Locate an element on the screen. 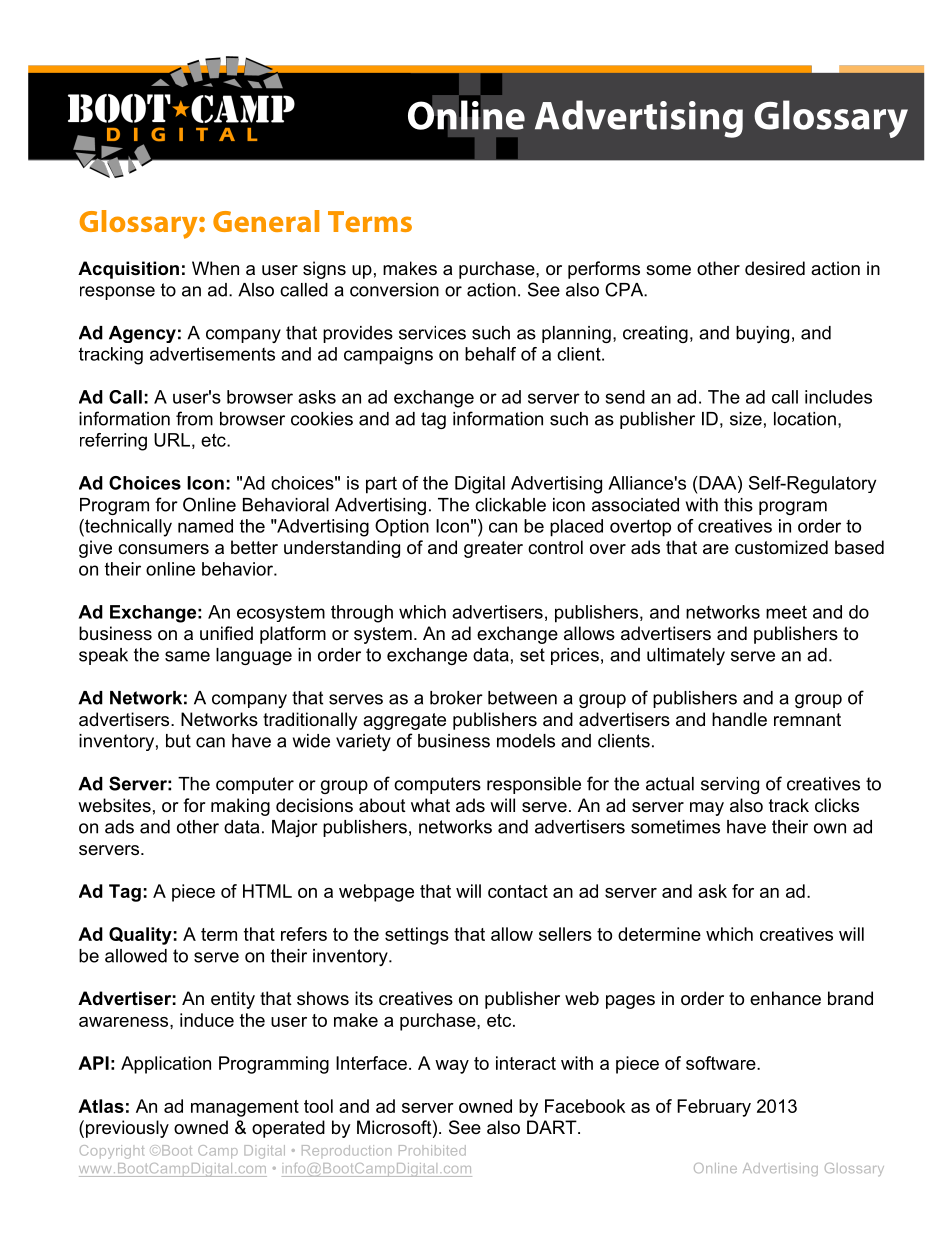 Image resolution: width=952 pixels, height=1233 pixels. conversion is located at coordinates (394, 290).
